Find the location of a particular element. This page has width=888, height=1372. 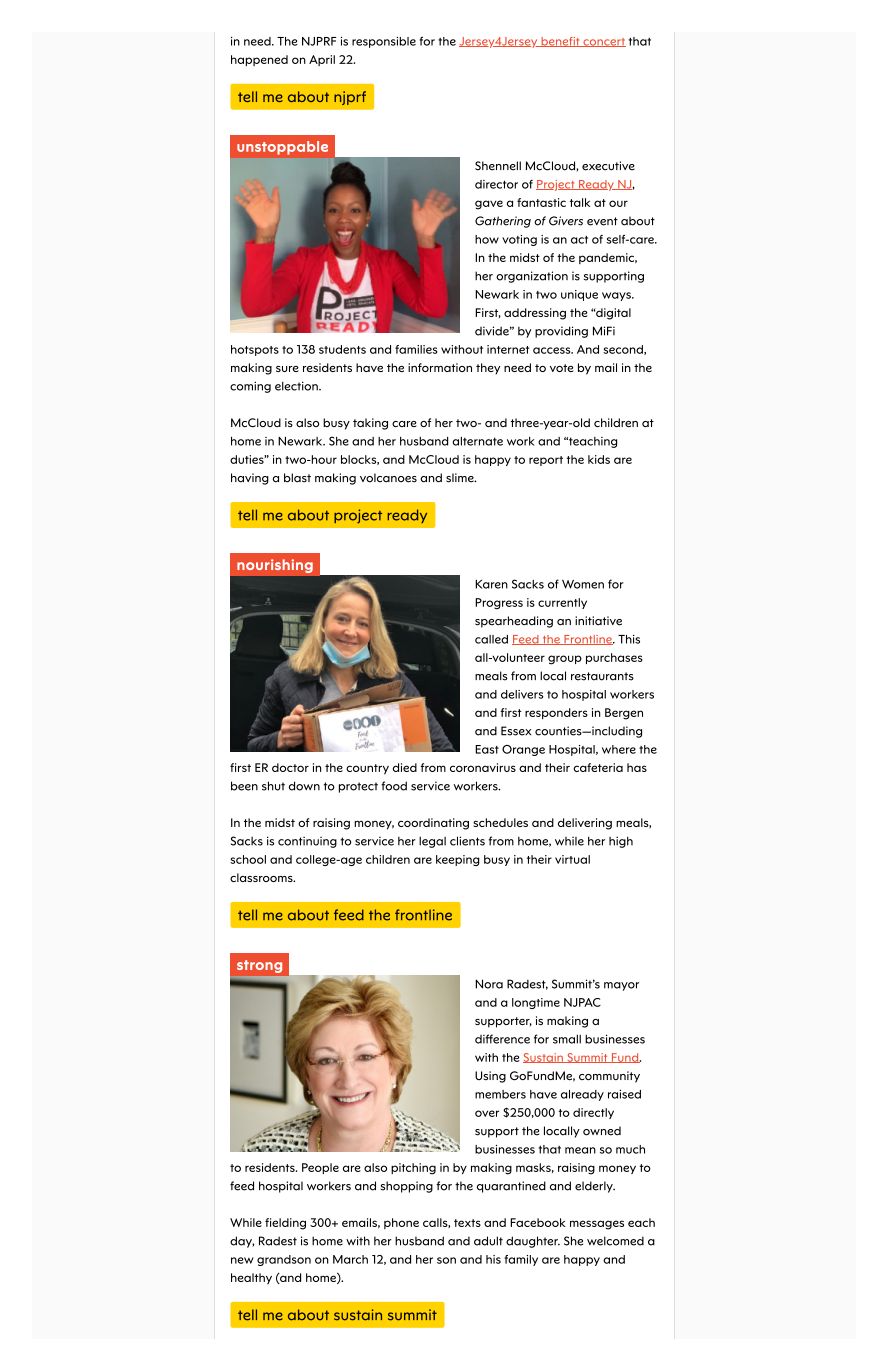

texts is located at coordinates (467, 1223).
